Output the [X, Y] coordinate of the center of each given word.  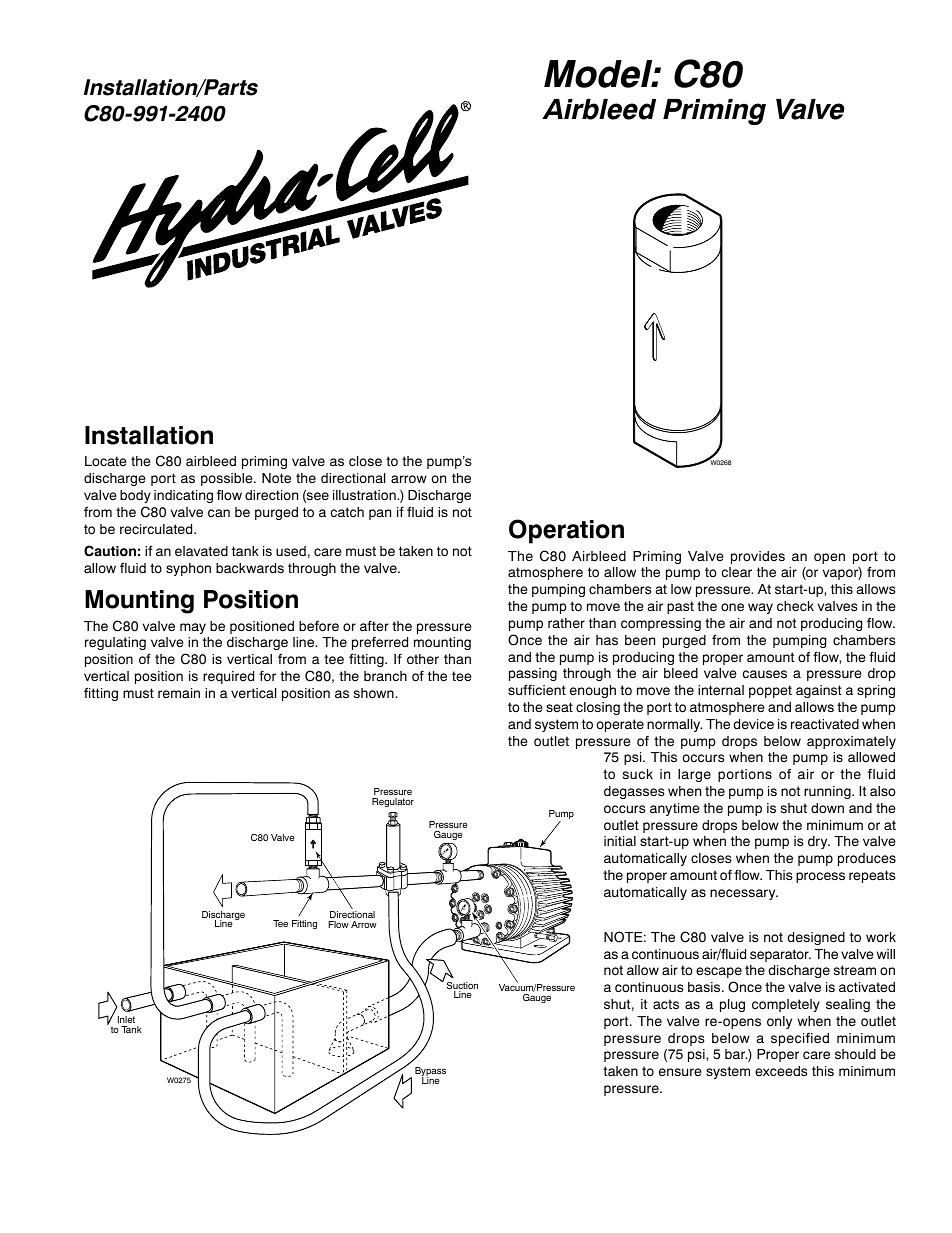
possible [228, 479]
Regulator [393, 802]
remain [179, 693]
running [828, 792]
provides [758, 557]
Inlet [126, 1019]
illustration [365, 495]
